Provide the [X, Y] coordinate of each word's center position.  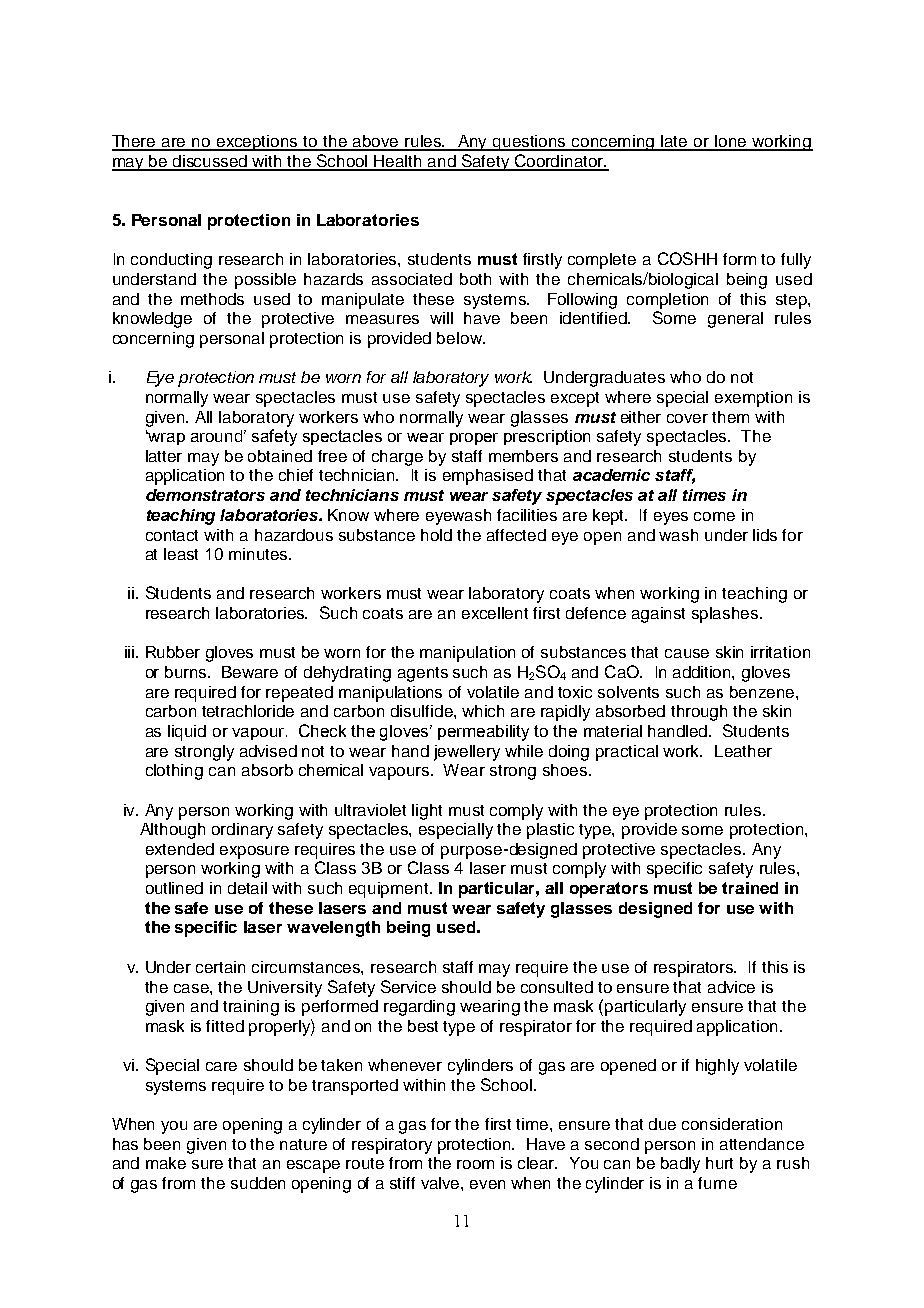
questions [530, 143]
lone [731, 142]
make [166, 1163]
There [135, 142]
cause [687, 653]
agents [423, 674]
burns [187, 672]
